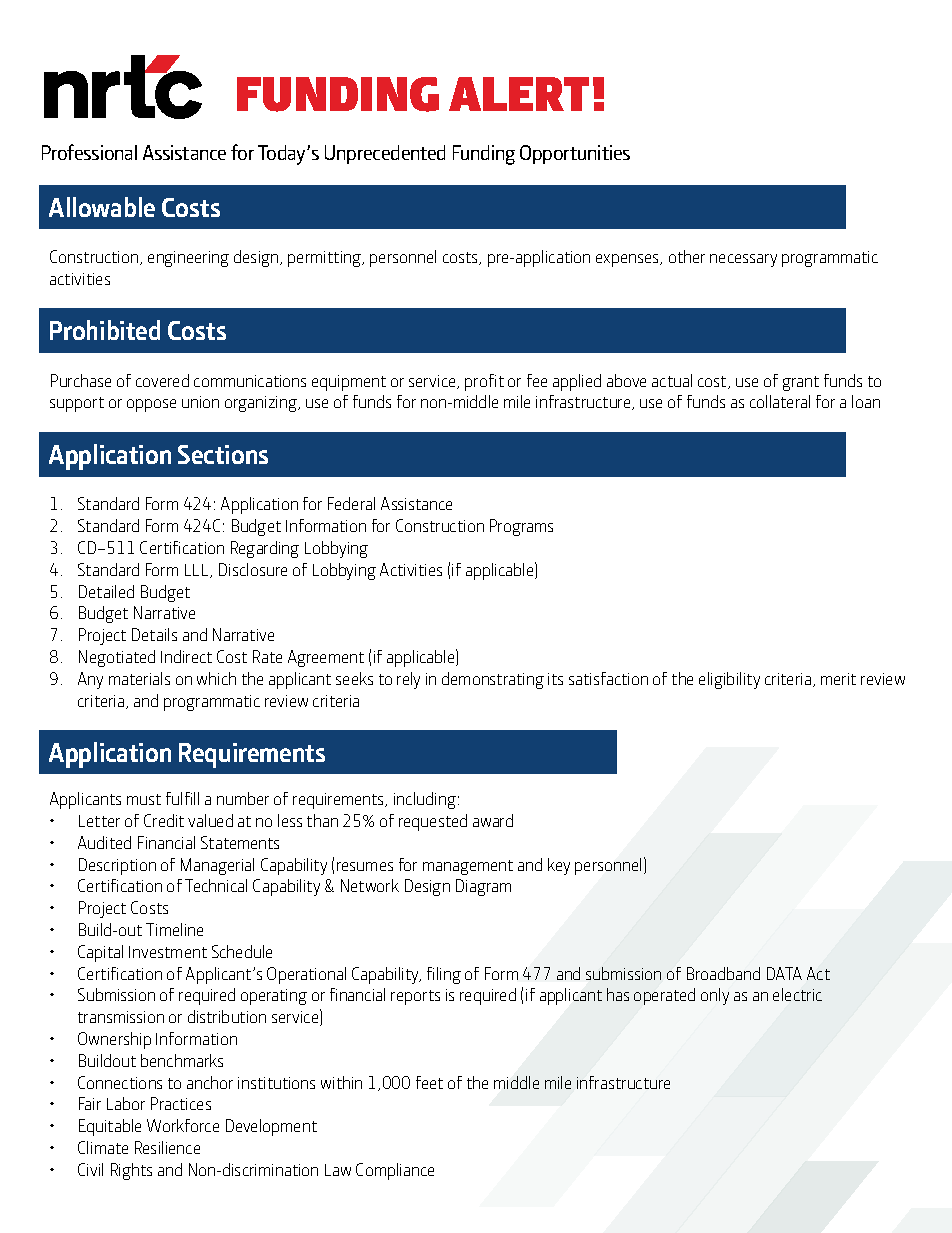  What do you see at coordinates (729, 680) in the page?
I see `eligibility` at bounding box center [729, 680].
